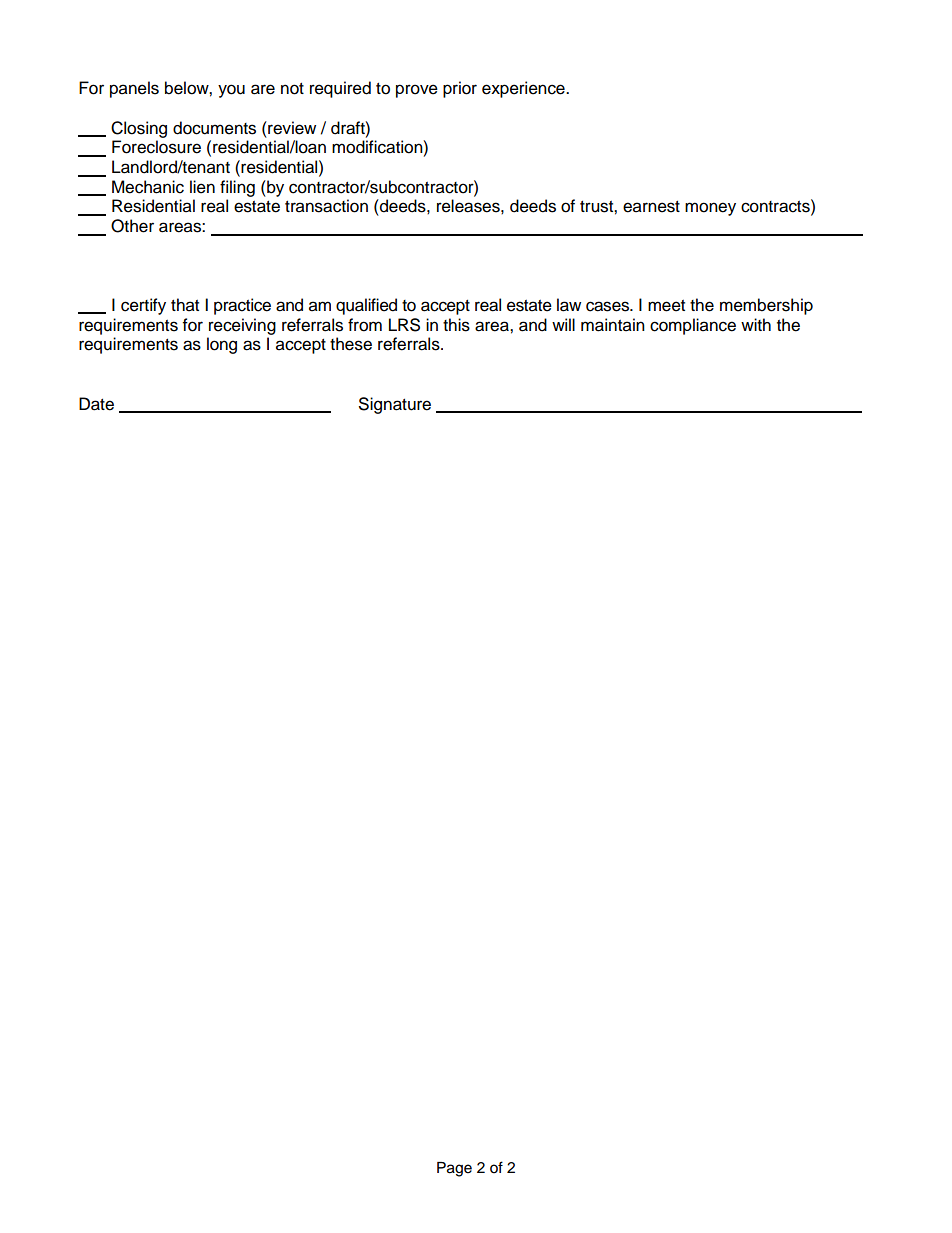 This page has height=1233, width=952. What do you see at coordinates (756, 324) in the page?
I see `with` at bounding box center [756, 324].
